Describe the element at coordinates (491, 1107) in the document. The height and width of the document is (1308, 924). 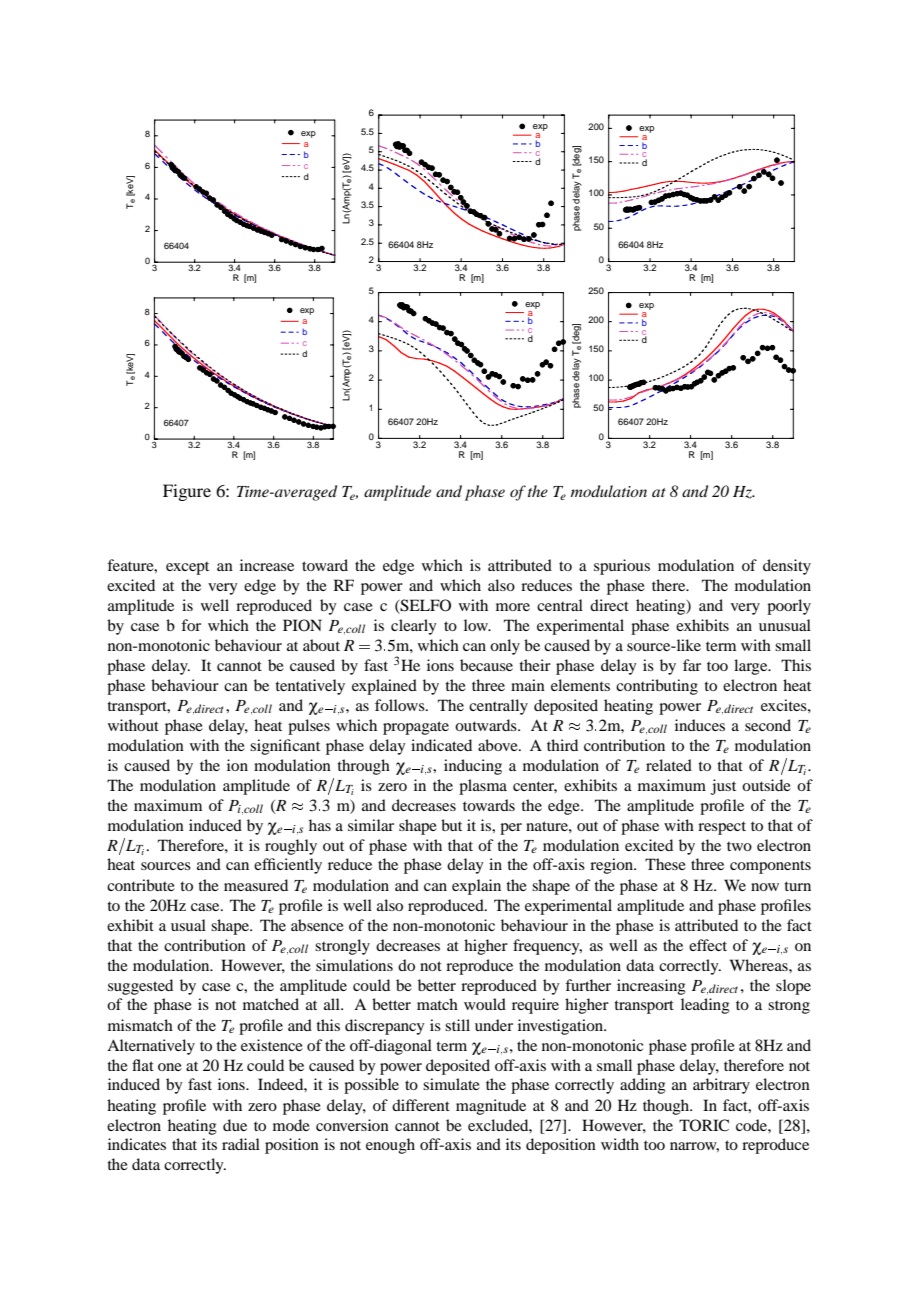
I see `magnitude` at that location.
